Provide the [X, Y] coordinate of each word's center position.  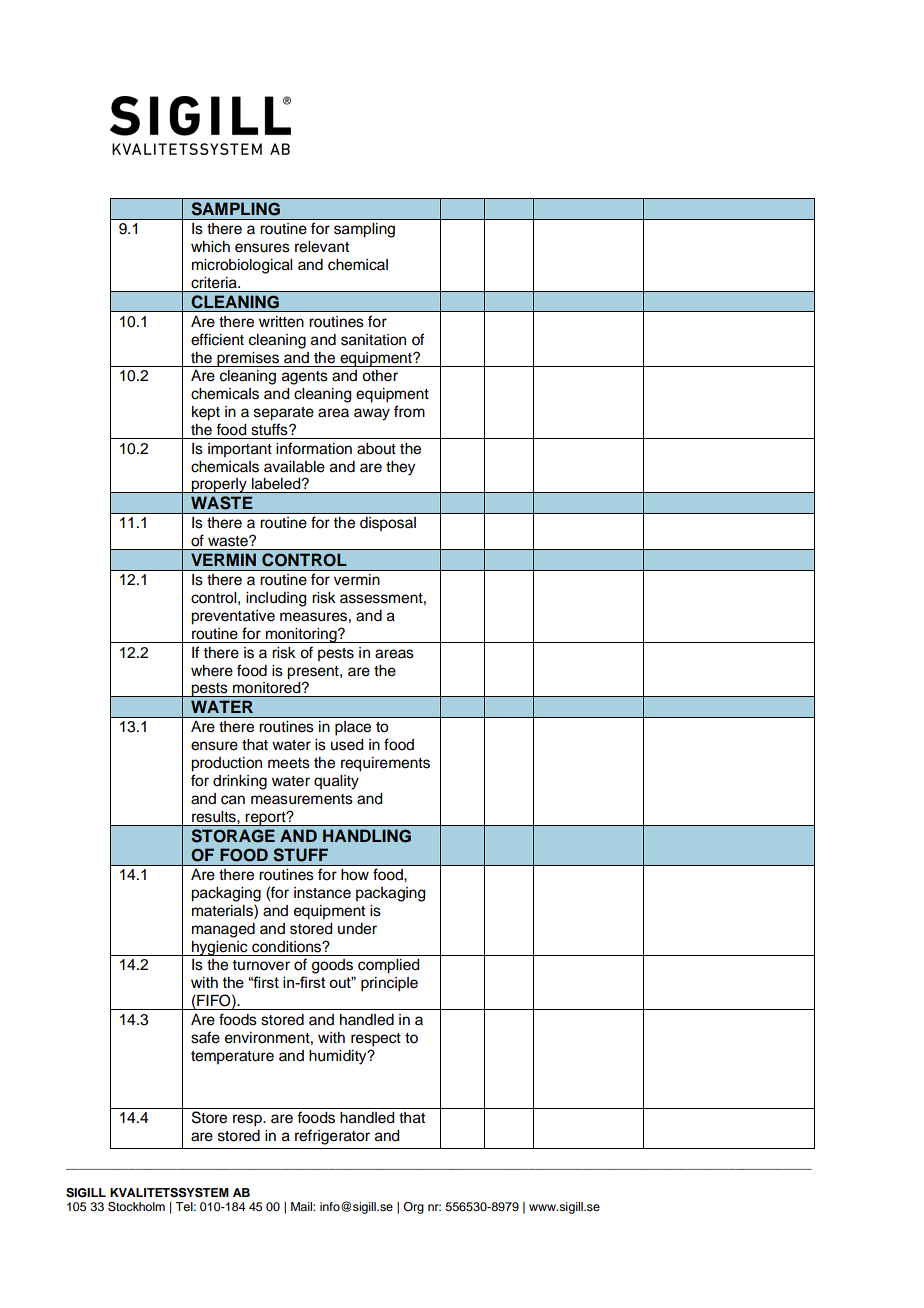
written [281, 322]
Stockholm [136, 1207]
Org [413, 1208]
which [210, 247]
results [215, 817]
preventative [233, 617]
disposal [388, 524]
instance [322, 893]
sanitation [373, 340]
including [276, 599]
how [355, 875]
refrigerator [332, 1137]
